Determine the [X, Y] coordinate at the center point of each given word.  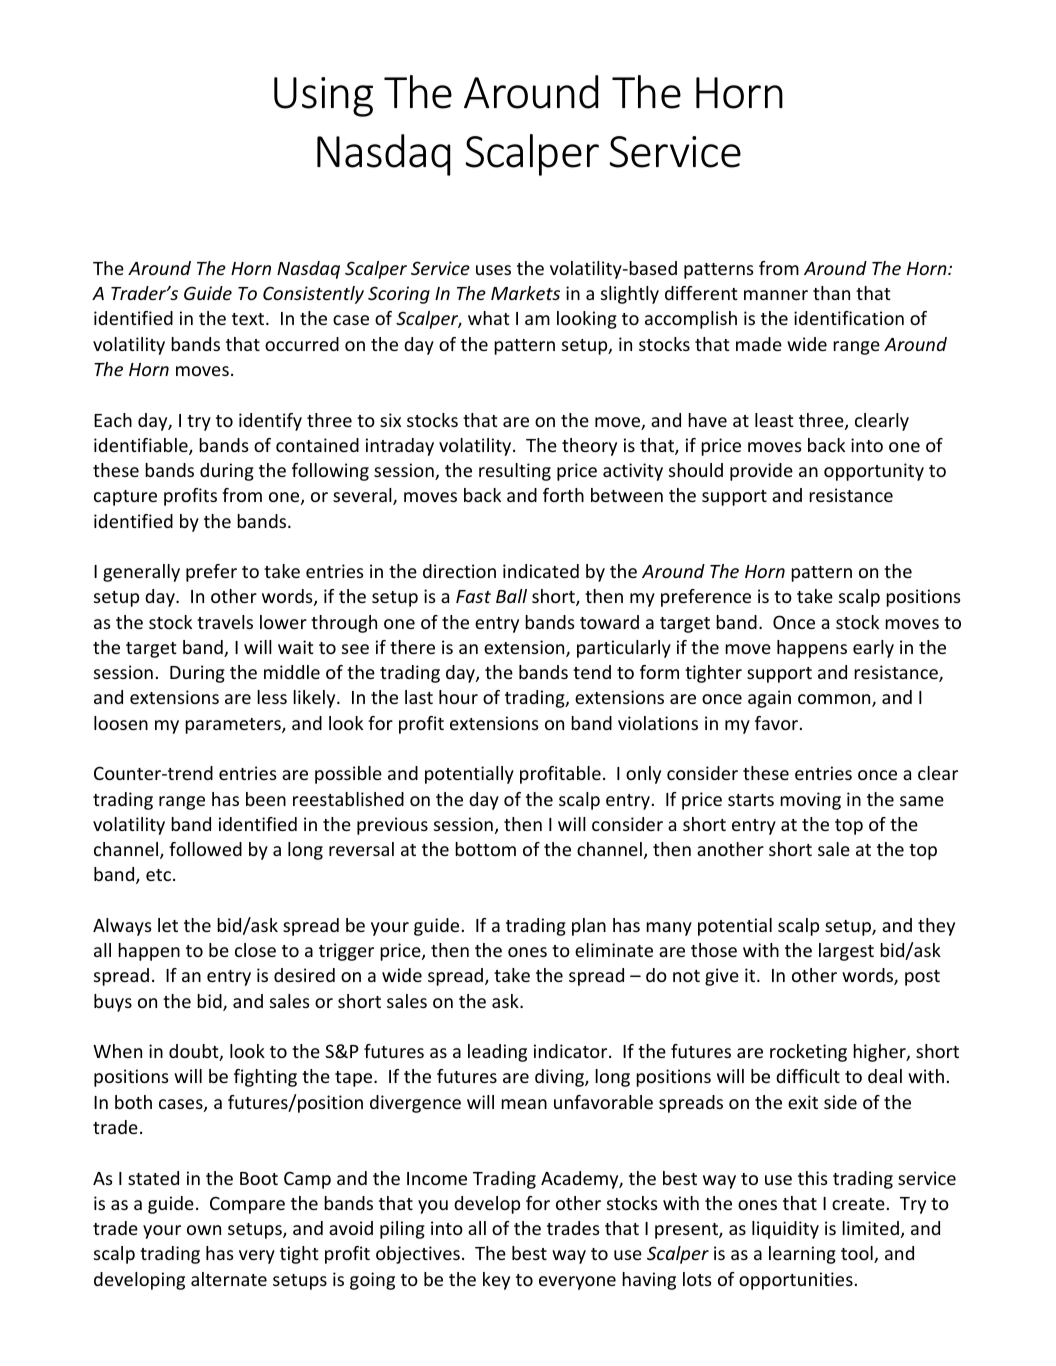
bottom [485, 849]
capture [125, 498]
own [204, 1230]
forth [563, 495]
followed [205, 849]
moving [810, 801]
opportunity [874, 472]
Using [323, 97]
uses [493, 270]
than [831, 293]
